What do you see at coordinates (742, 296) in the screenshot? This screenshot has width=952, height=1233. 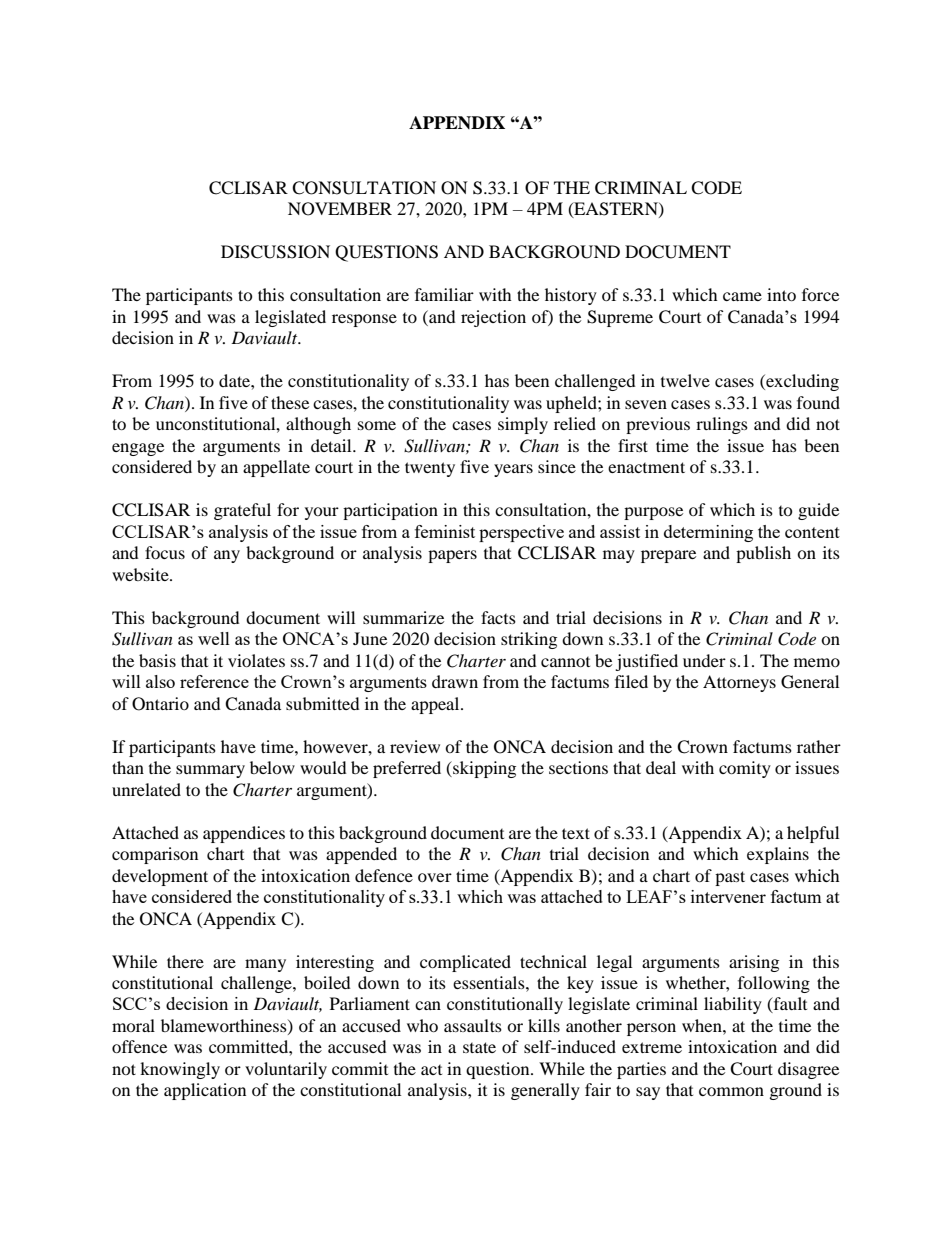 I see `came` at bounding box center [742, 296].
